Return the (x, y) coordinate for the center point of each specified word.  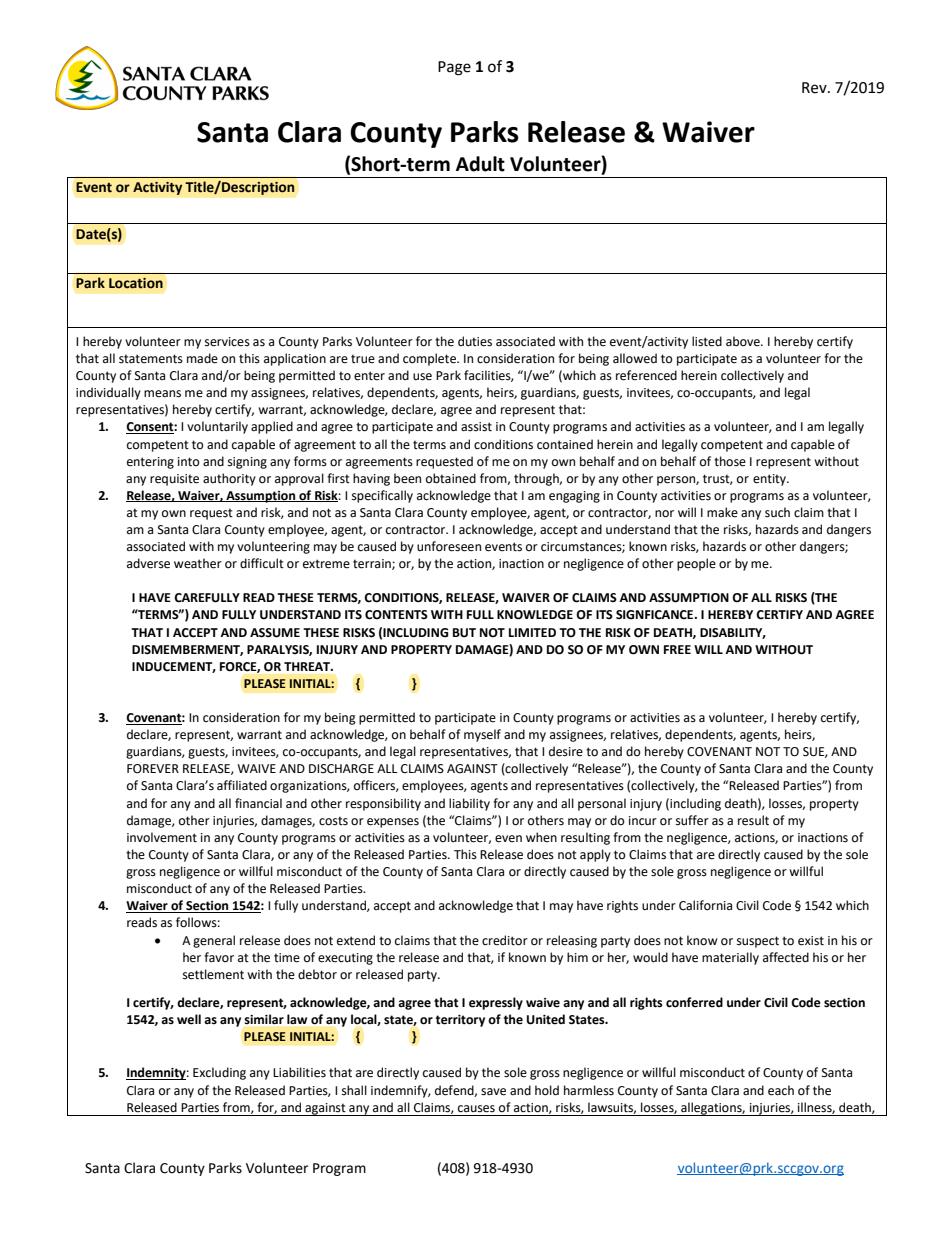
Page (454, 68)
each (781, 1090)
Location (136, 283)
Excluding (219, 1073)
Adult (480, 164)
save (493, 1092)
